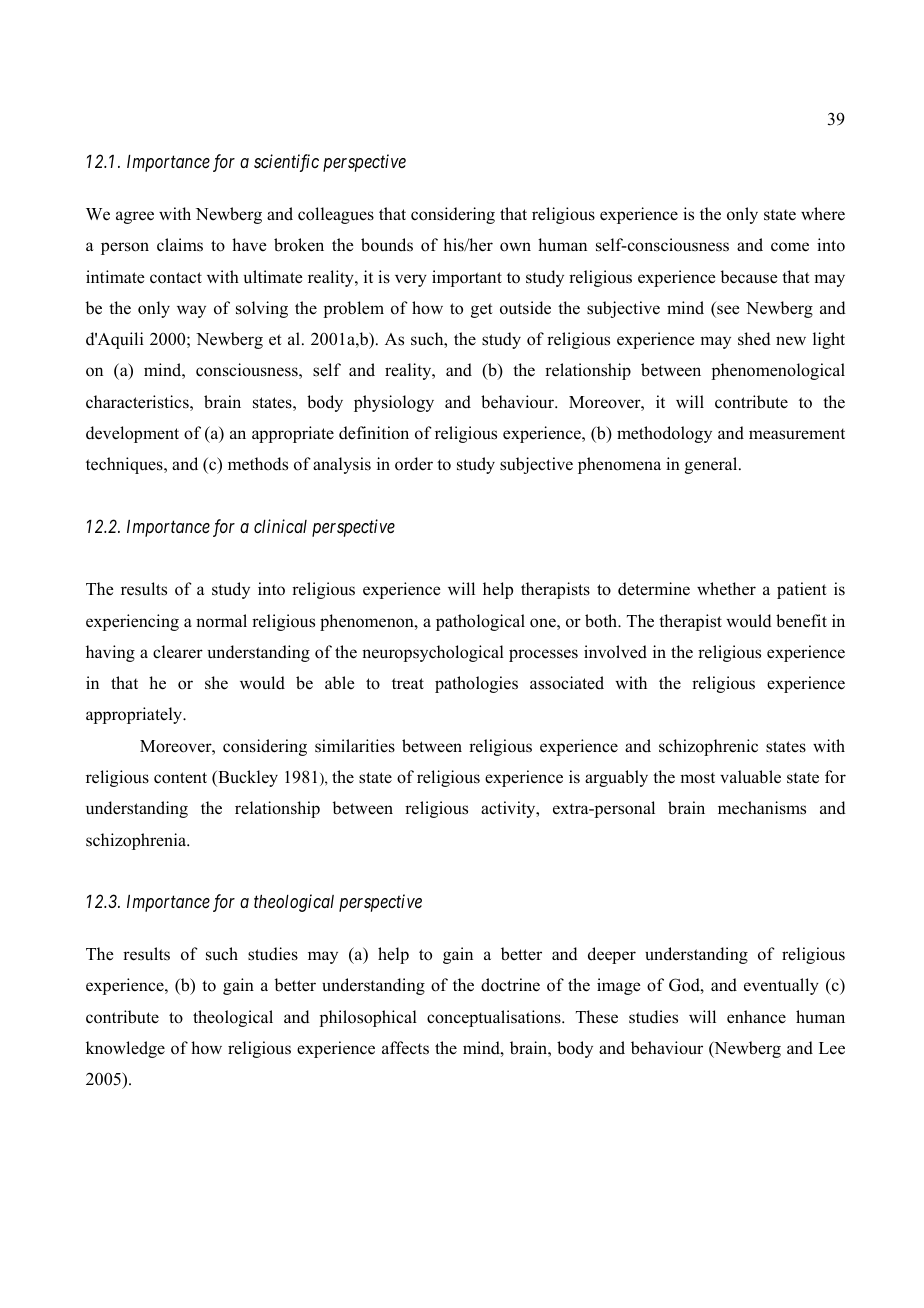 Image resolution: width=924 pixels, height=1308 pixels. What do you see at coordinates (823, 214) in the screenshot?
I see `where` at bounding box center [823, 214].
